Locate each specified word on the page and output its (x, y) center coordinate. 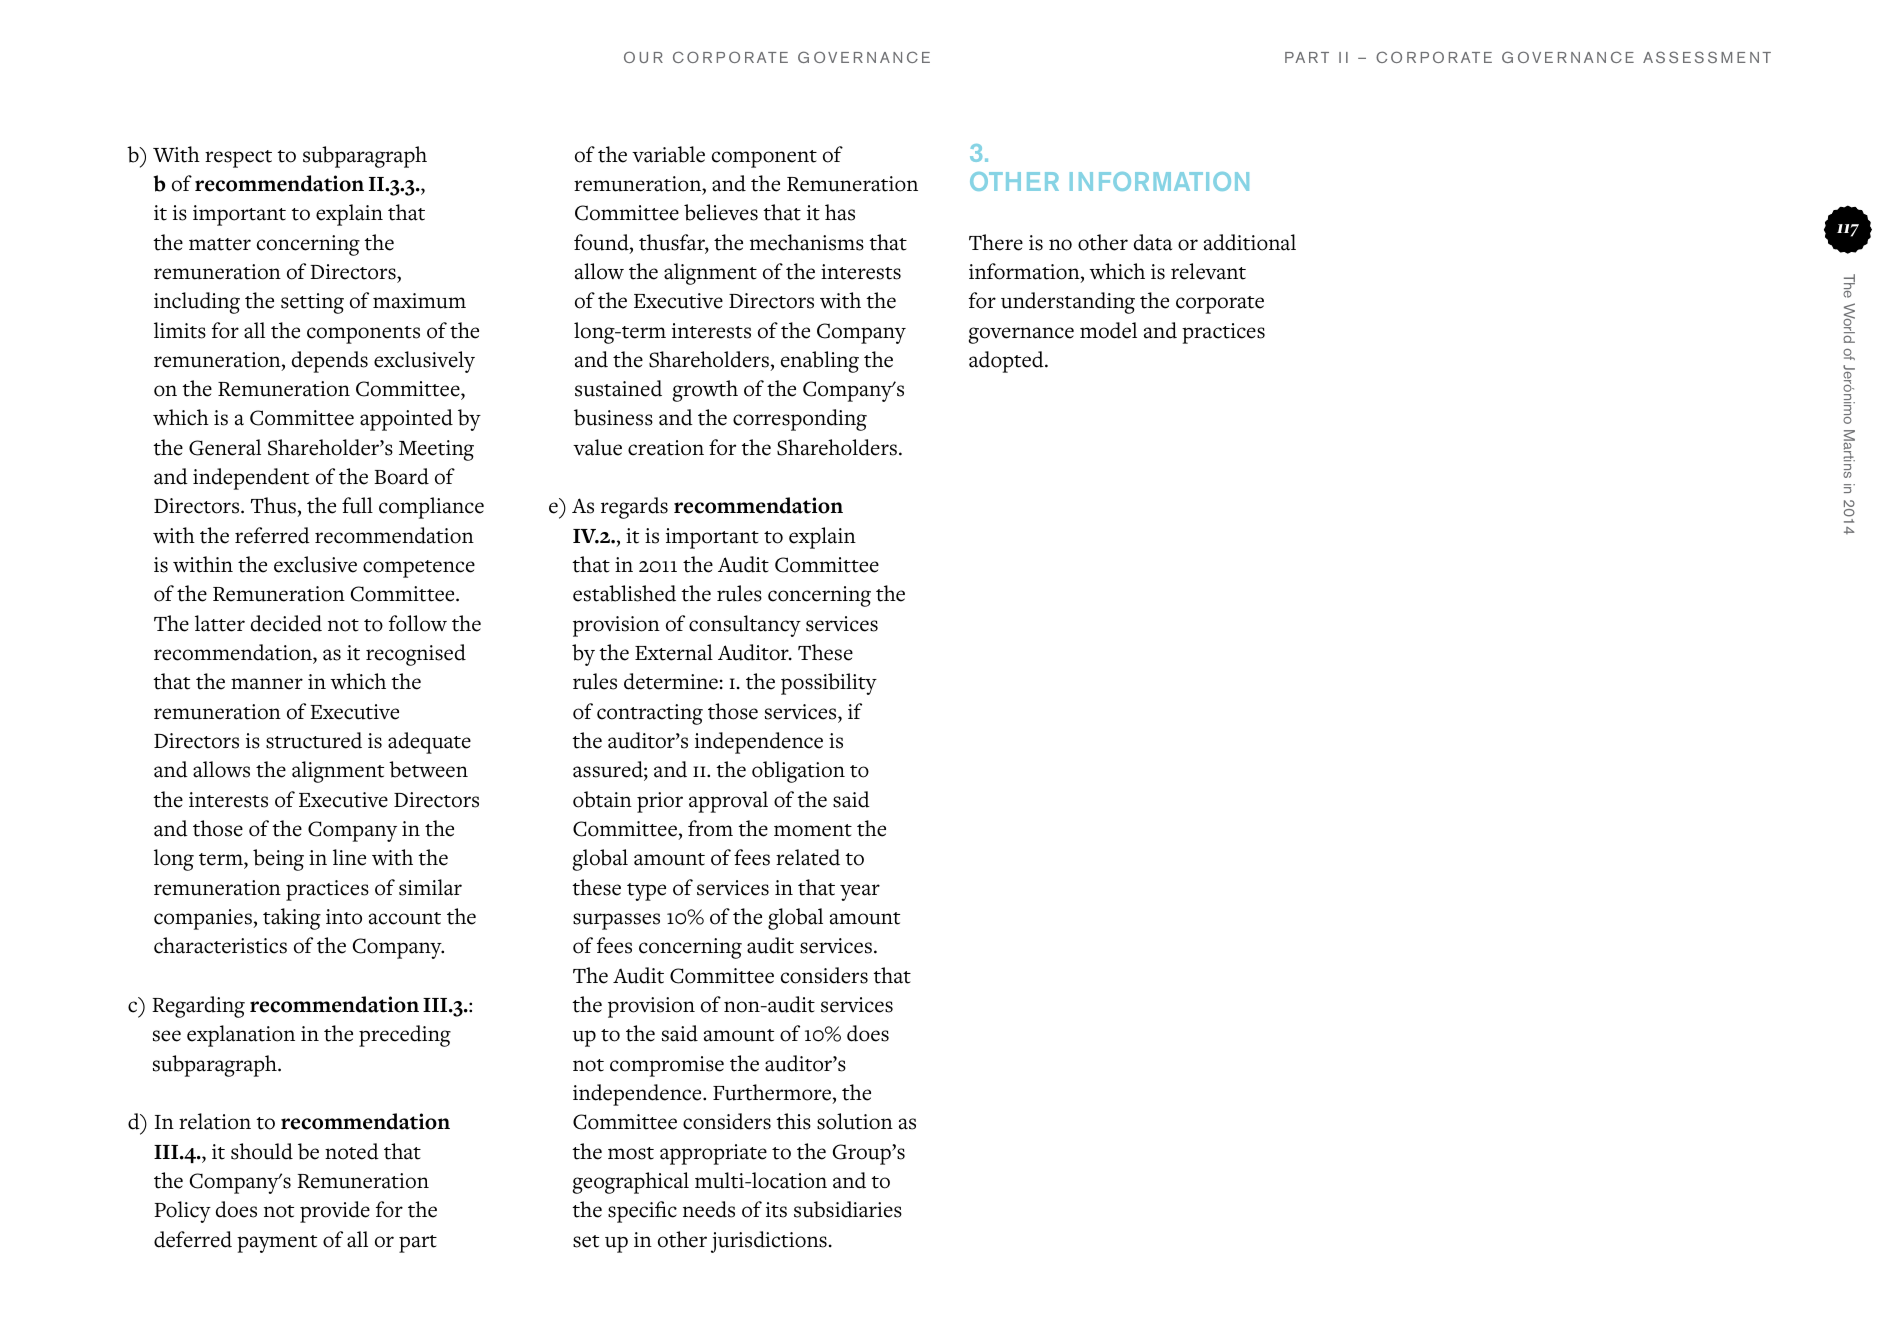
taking (292, 919)
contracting (650, 714)
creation (666, 448)
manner (267, 684)
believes (721, 212)
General (225, 447)
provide (335, 1212)
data (1153, 242)
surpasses (616, 921)
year (860, 892)
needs (709, 1209)
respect (238, 159)
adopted (1007, 362)
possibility (829, 684)
